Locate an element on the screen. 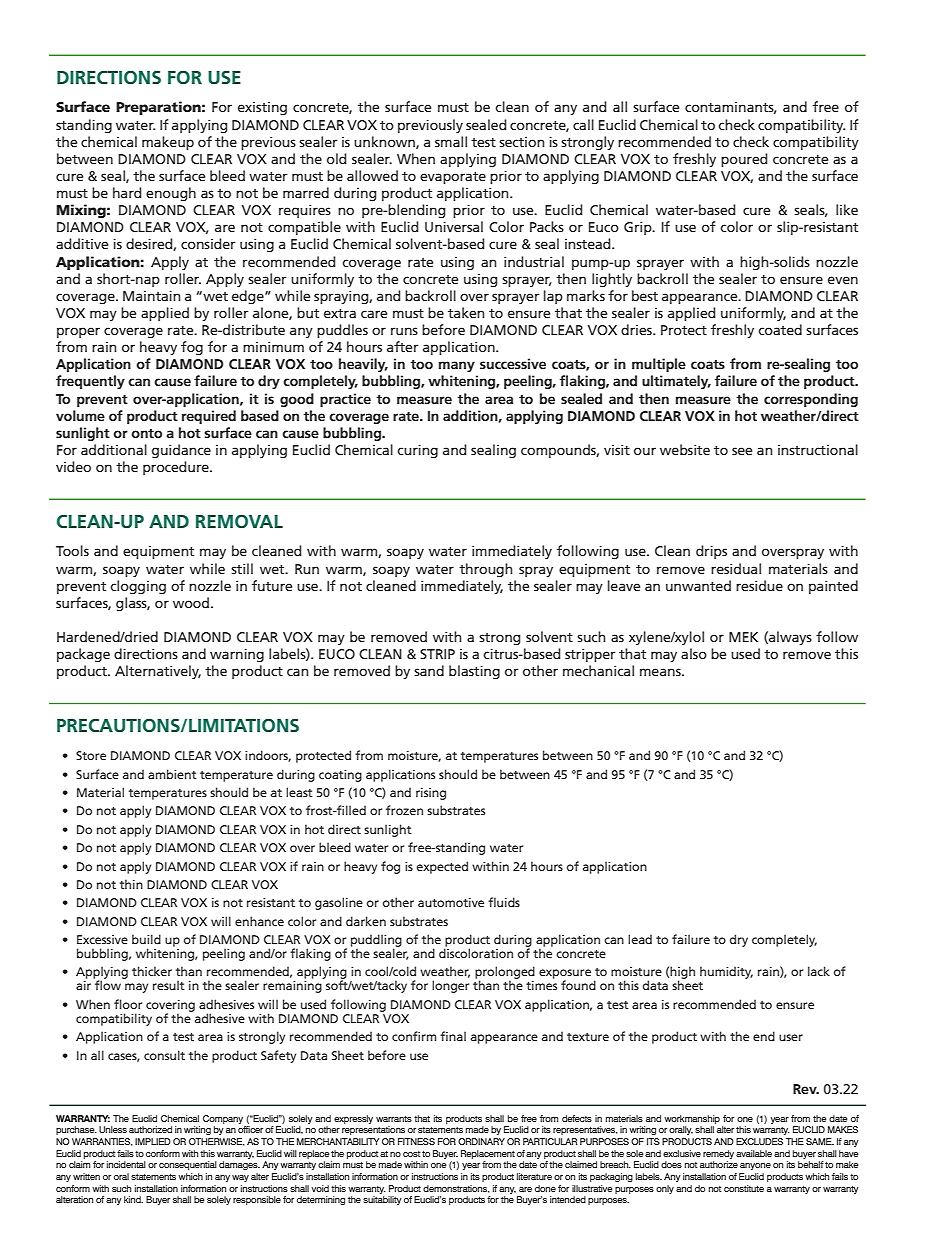 The width and height of the screenshot is (952, 1233). small is located at coordinates (451, 141).
